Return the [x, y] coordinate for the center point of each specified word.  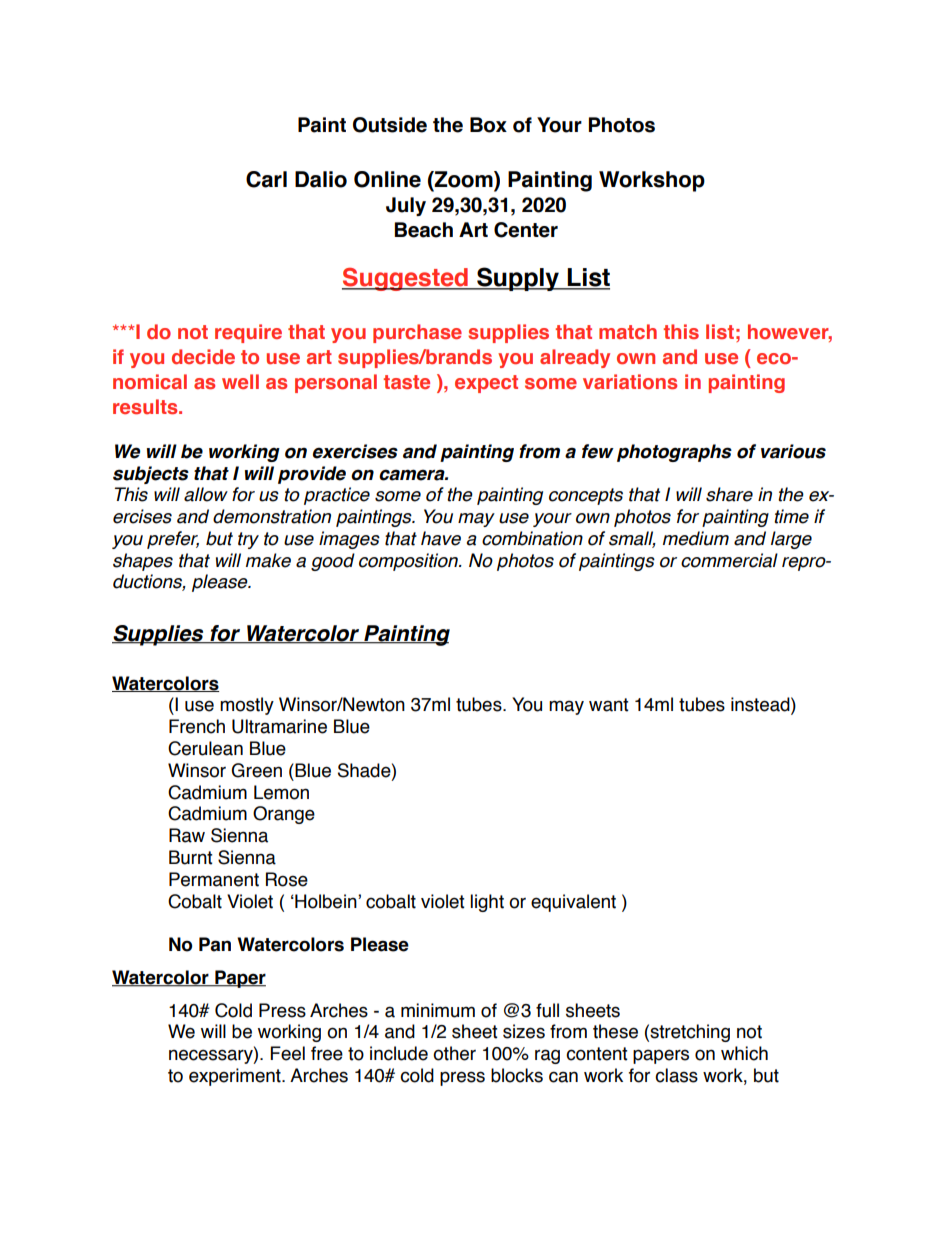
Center [526, 230]
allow [206, 494]
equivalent [573, 903]
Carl [266, 179]
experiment [236, 1077]
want [609, 705]
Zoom [464, 180]
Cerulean [205, 748]
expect [486, 384]
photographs [674, 453]
